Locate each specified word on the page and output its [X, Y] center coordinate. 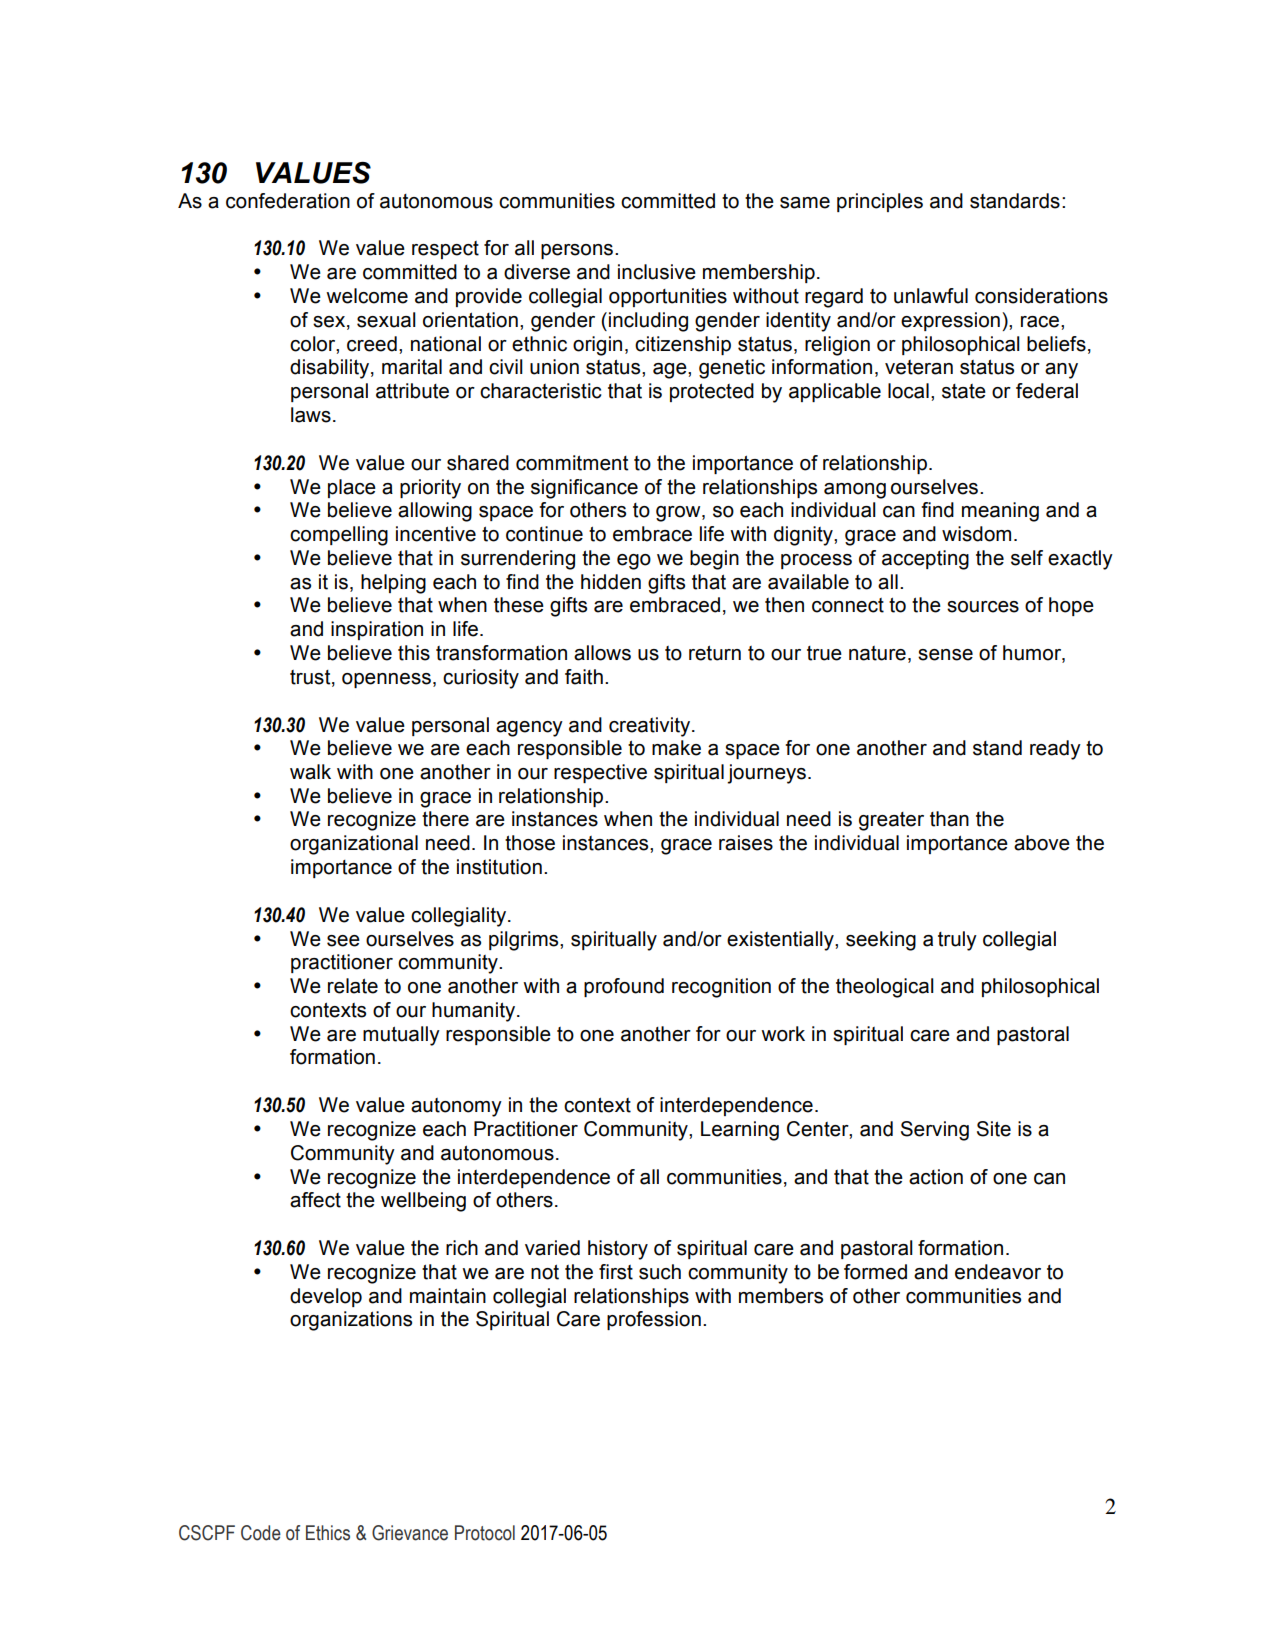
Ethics [328, 1533]
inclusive [657, 272]
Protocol [485, 1533]
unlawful [931, 296]
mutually [401, 1036]
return [715, 653]
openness [386, 680]
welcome [367, 296]
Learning [740, 1131]
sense [945, 655]
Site [994, 1129]
